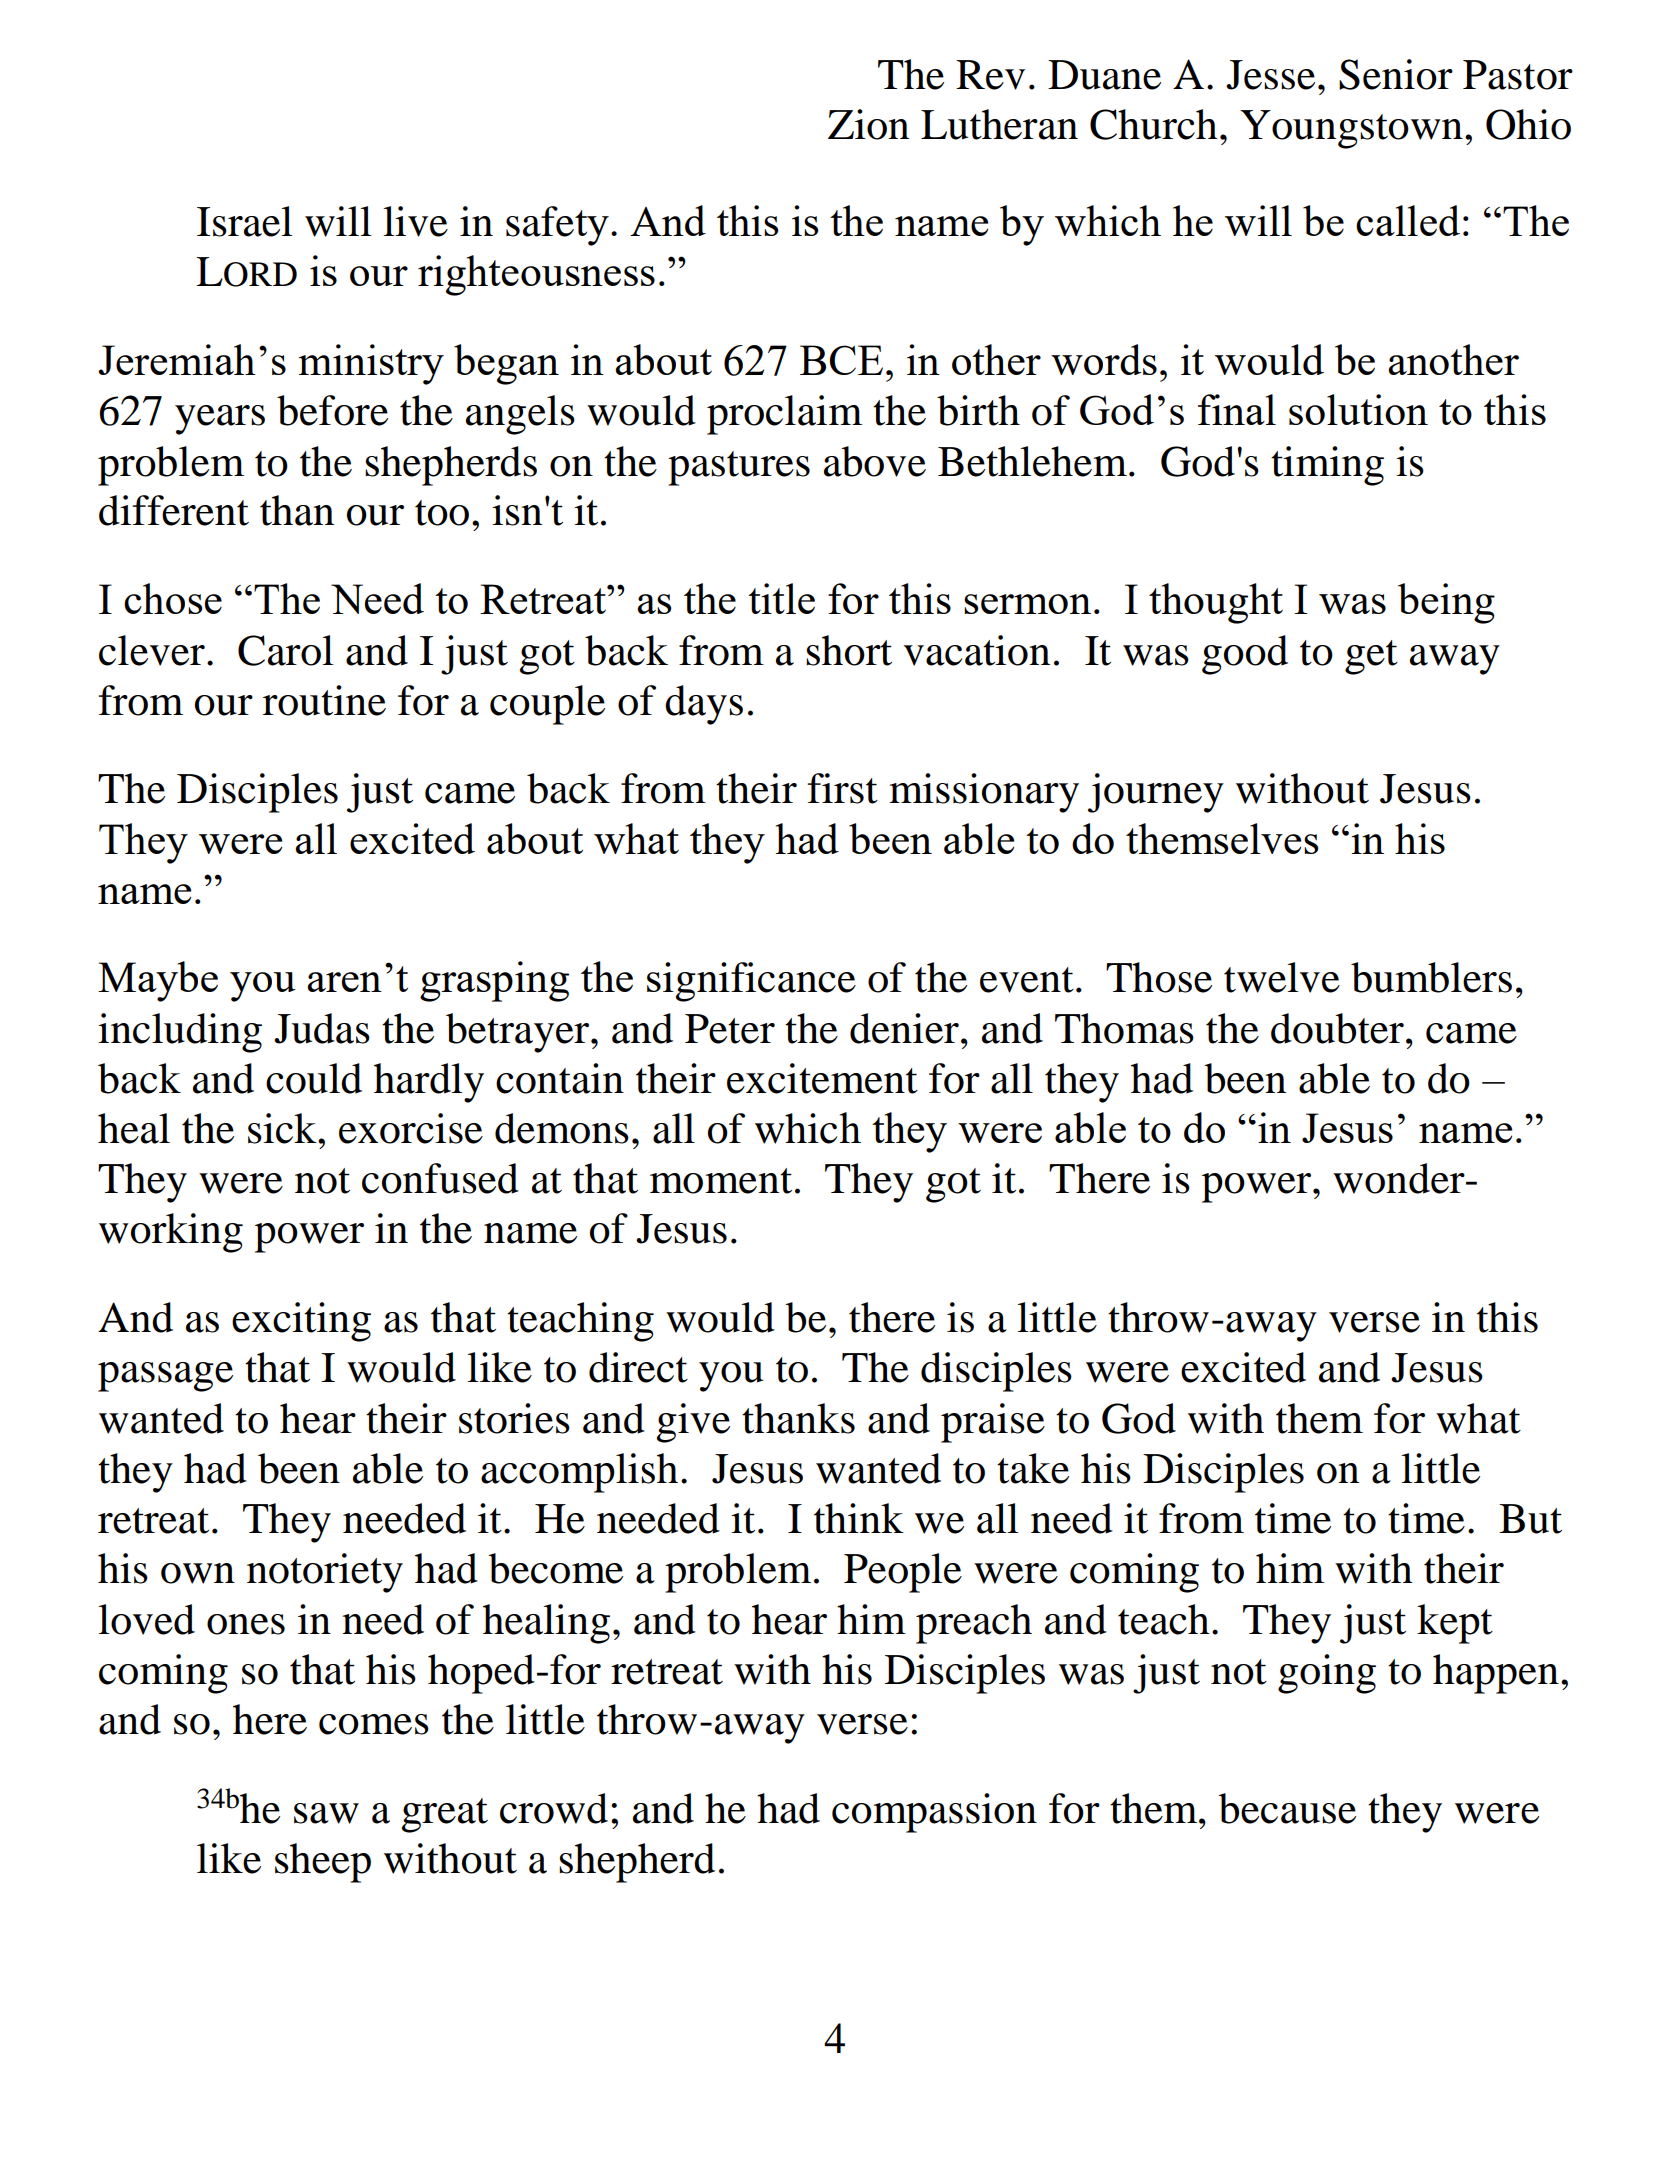 Image resolution: width=1671 pixels, height=2163 pixels. Describe the element at coordinates (245, 221) in the screenshot. I see `Israel` at that location.
